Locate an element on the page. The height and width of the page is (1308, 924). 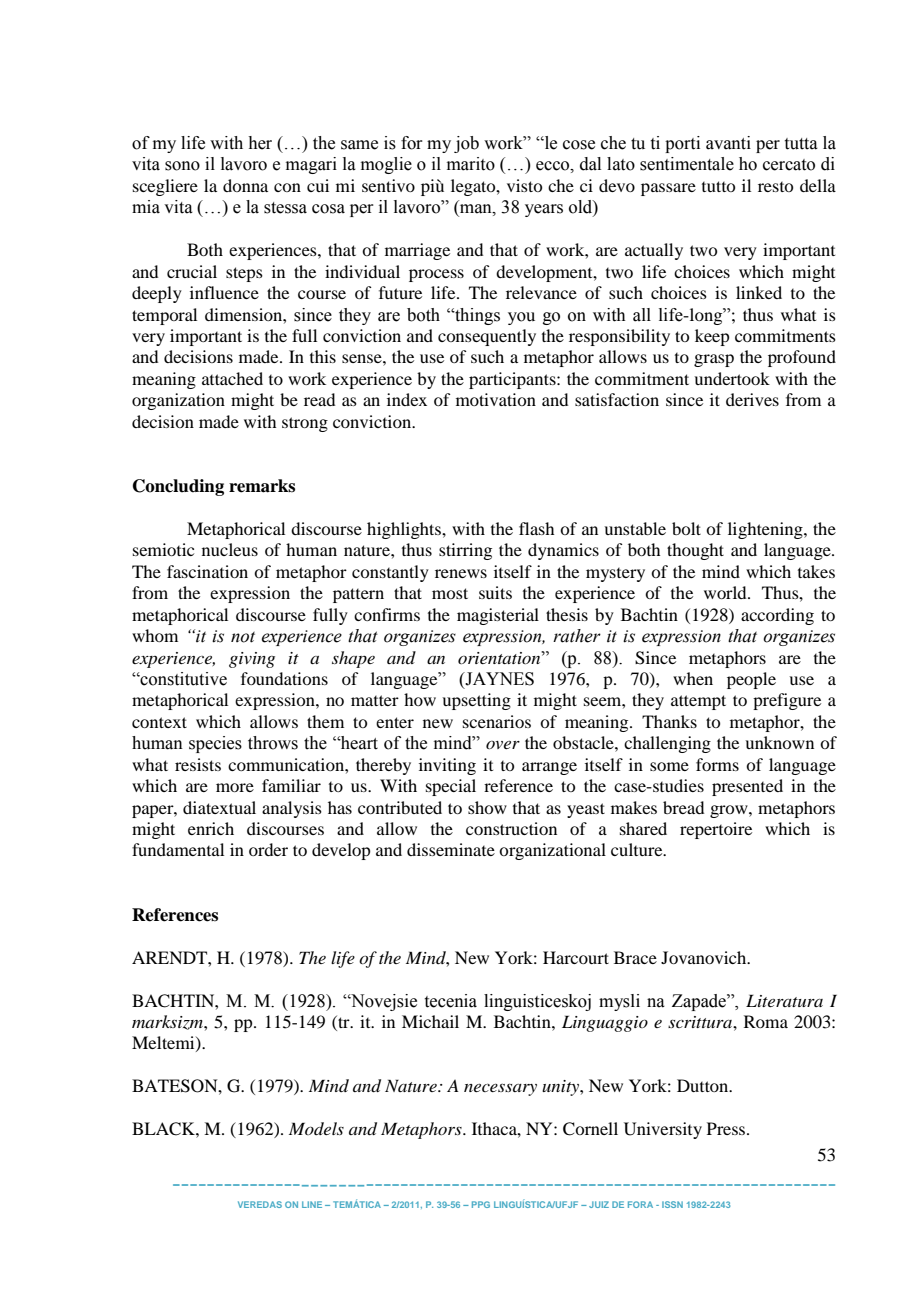
giving is located at coordinates (252, 660).
